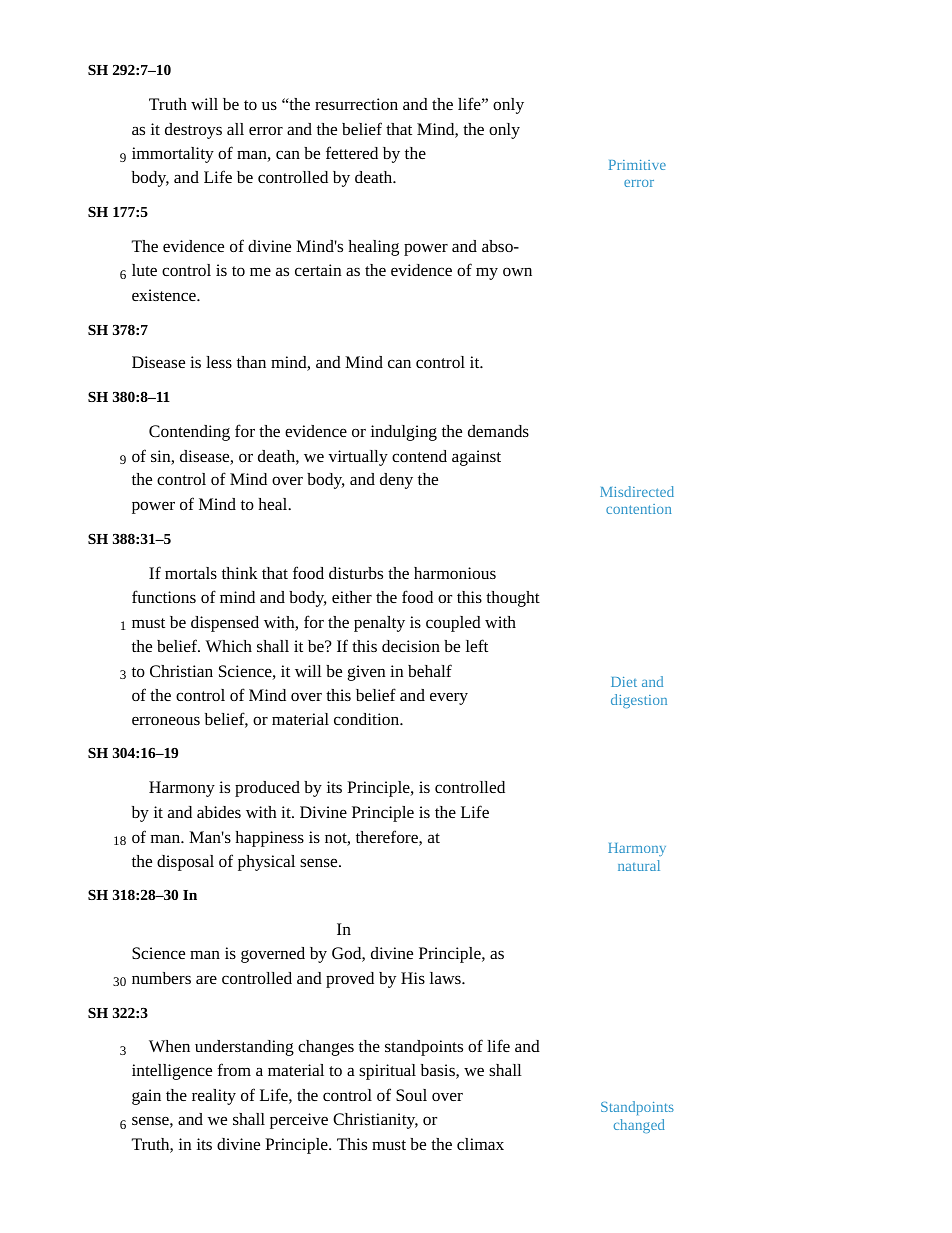 The width and height of the screenshot is (952, 1233). I want to click on destroys, so click(193, 131).
